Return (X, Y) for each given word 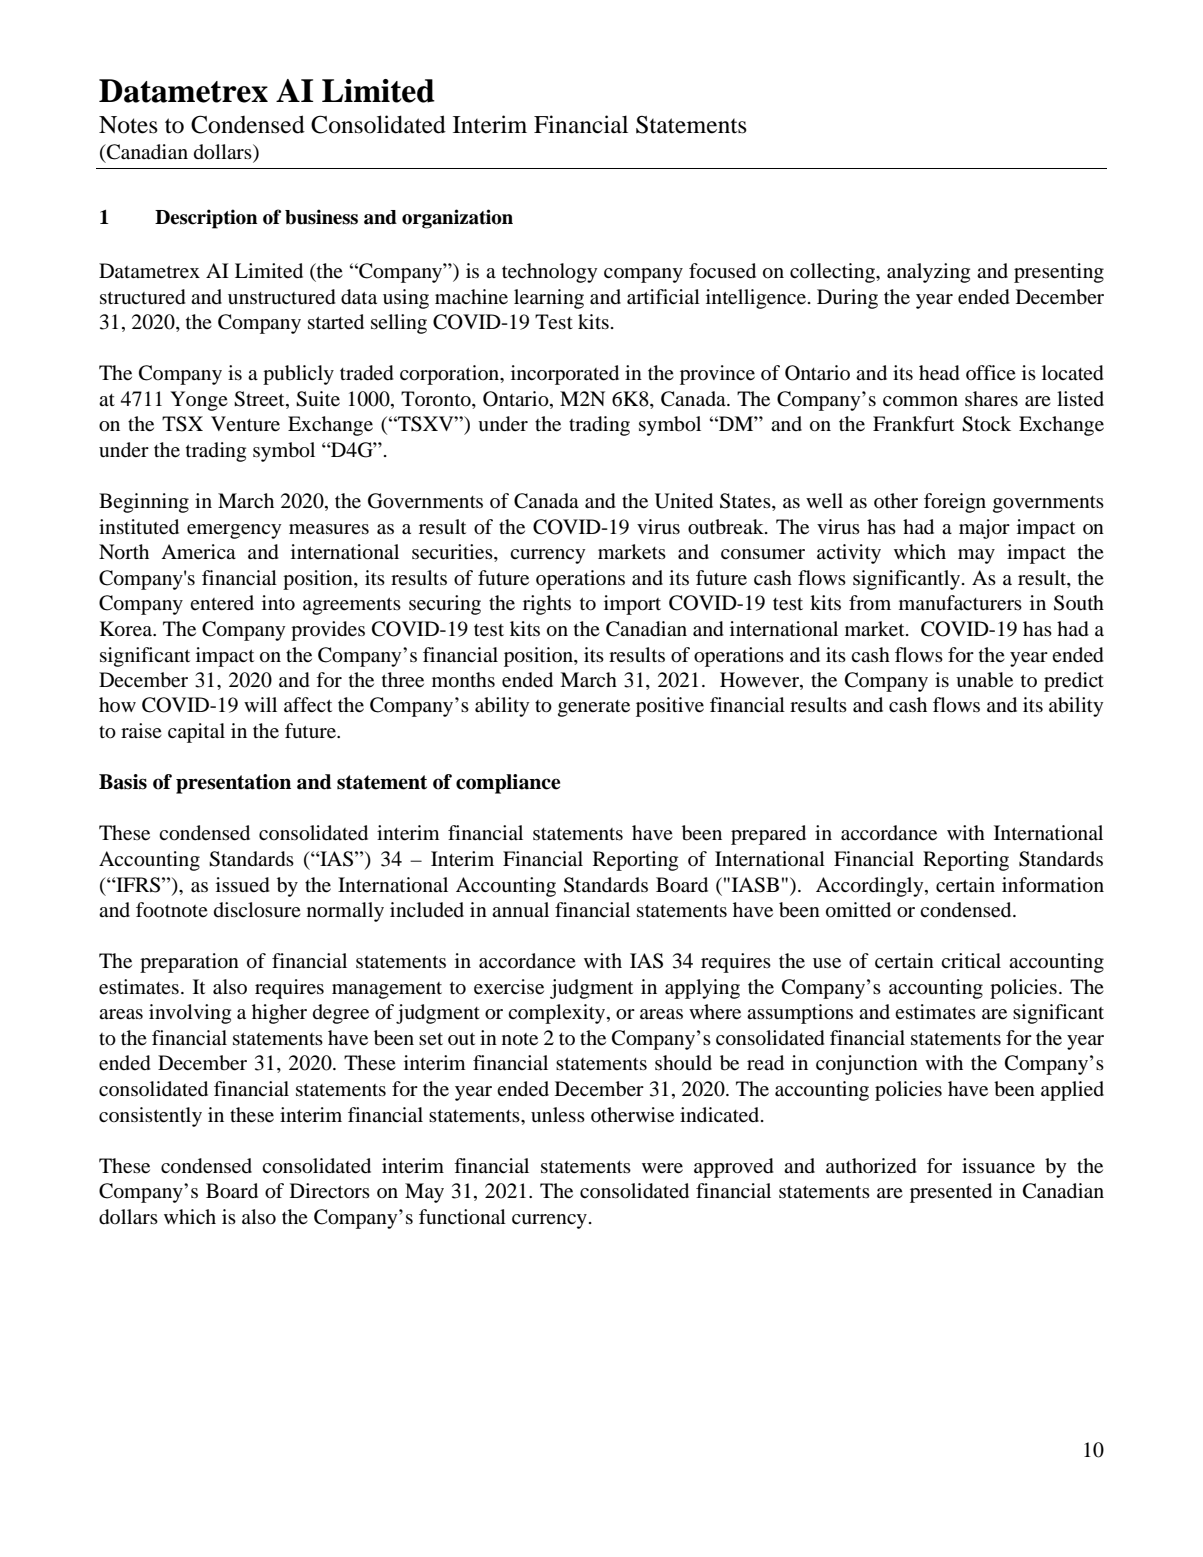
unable (984, 680)
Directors (330, 1190)
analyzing (928, 273)
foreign (955, 503)
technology (549, 273)
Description (206, 219)
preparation (189, 963)
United (684, 501)
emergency (234, 531)
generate (594, 708)
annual (520, 910)
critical (971, 960)
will (260, 704)
